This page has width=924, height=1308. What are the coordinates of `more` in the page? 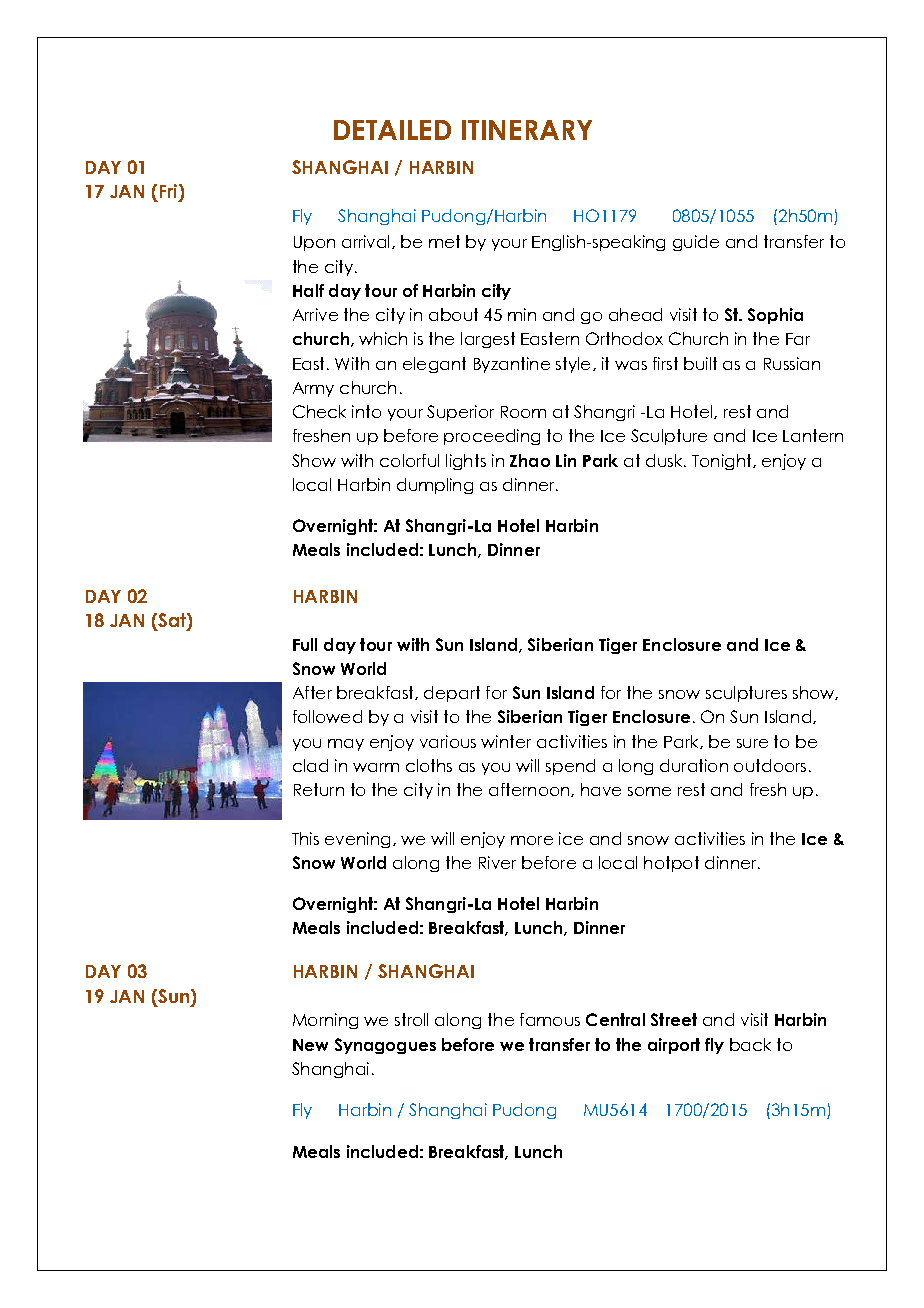 It's located at (532, 840).
